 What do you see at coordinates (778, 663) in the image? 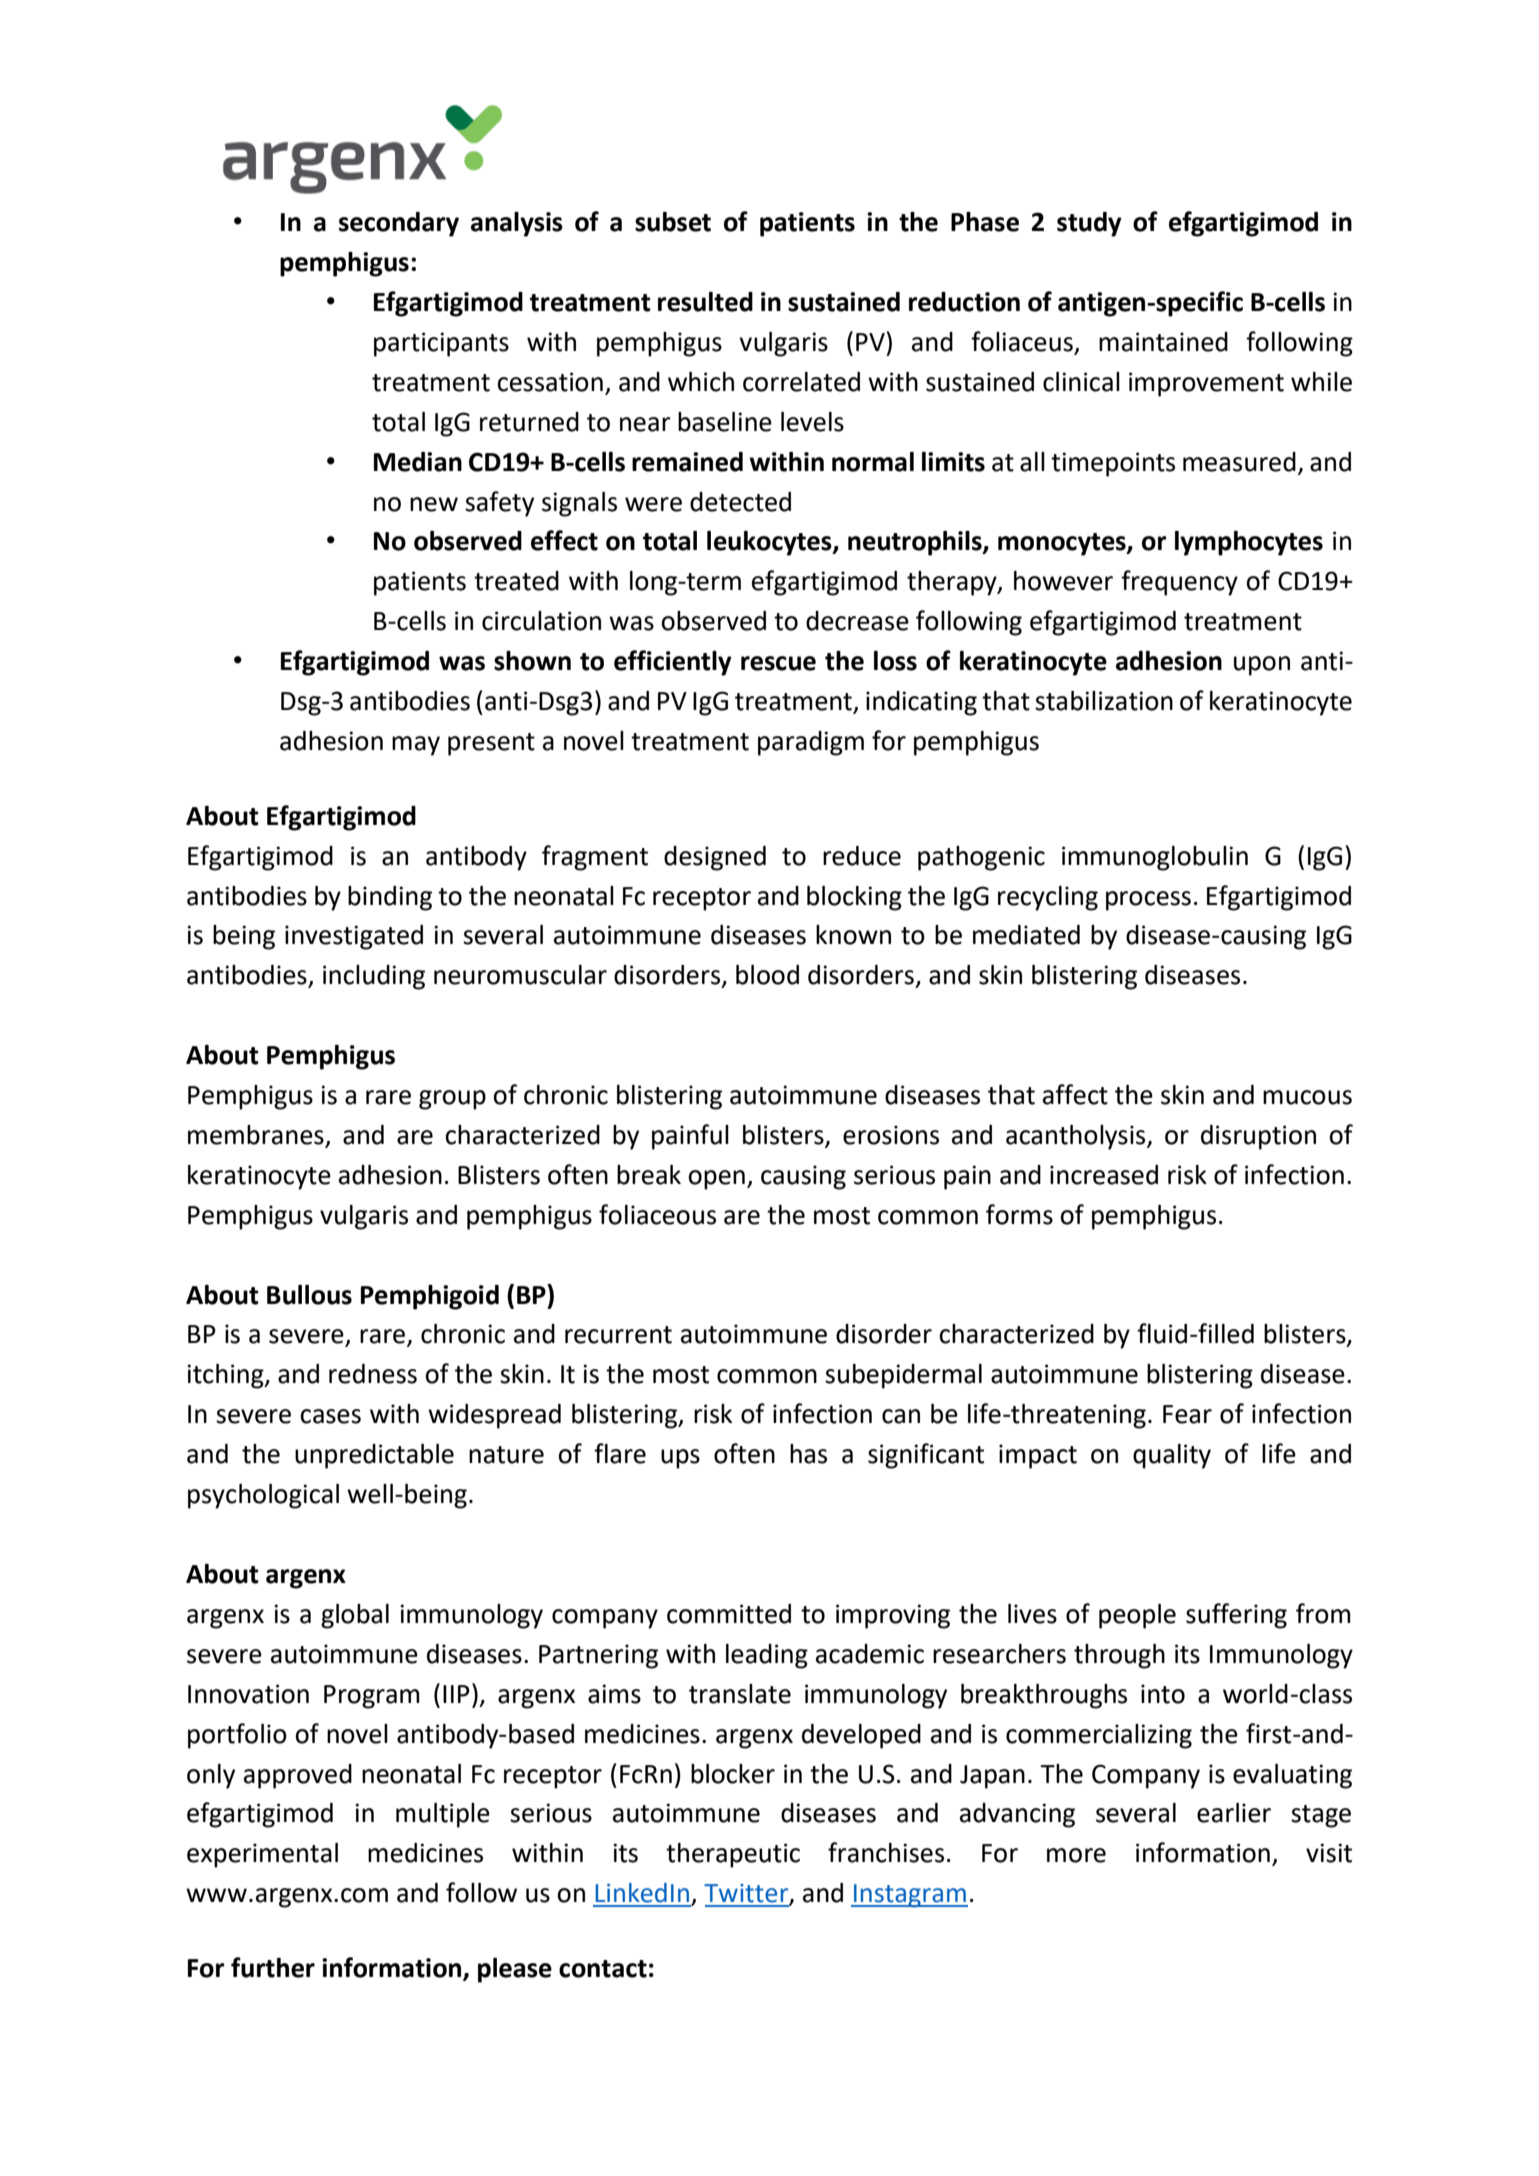
I see `rescue` at bounding box center [778, 663].
